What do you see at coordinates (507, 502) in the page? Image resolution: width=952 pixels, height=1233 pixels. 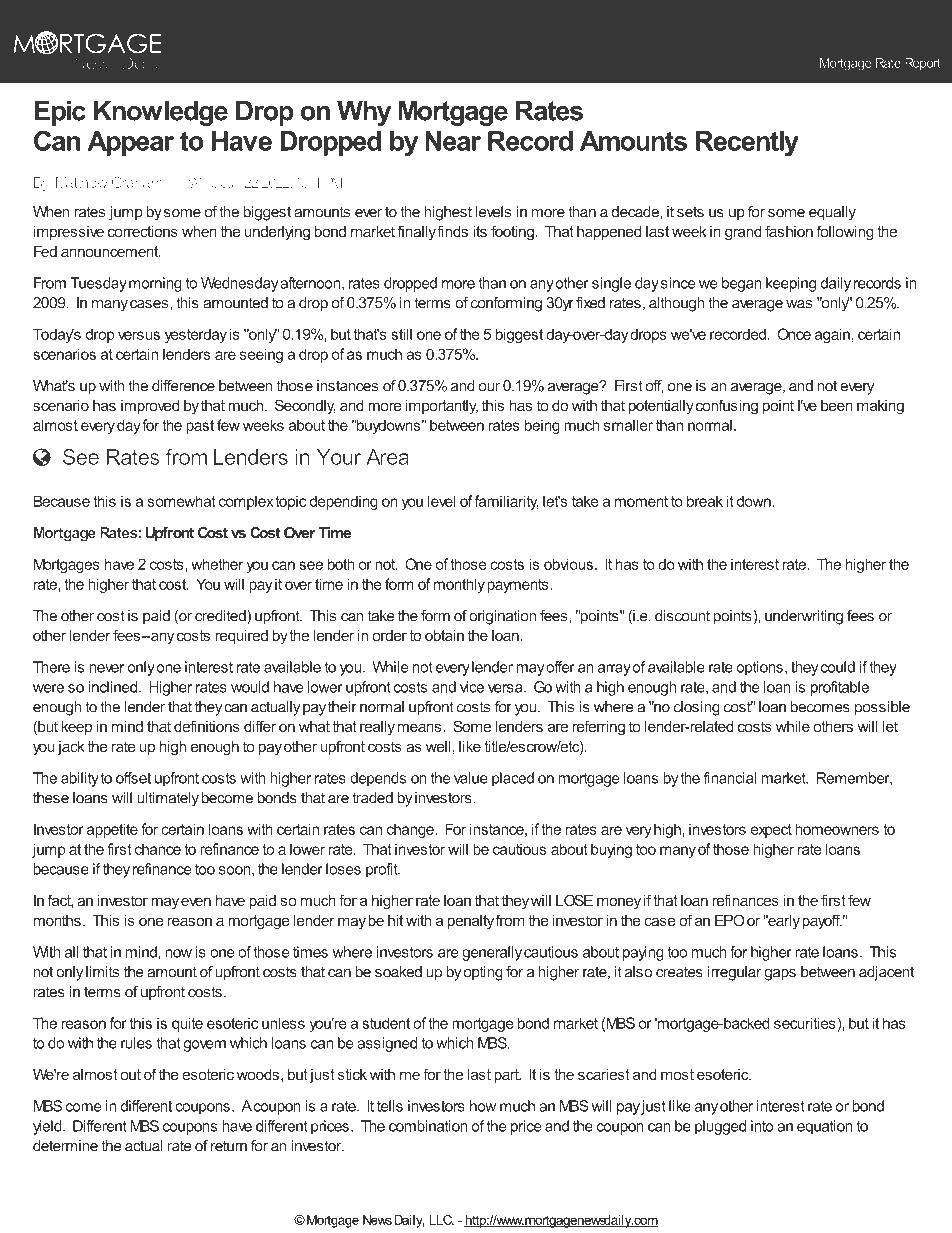 I see `familiarity` at bounding box center [507, 502].
